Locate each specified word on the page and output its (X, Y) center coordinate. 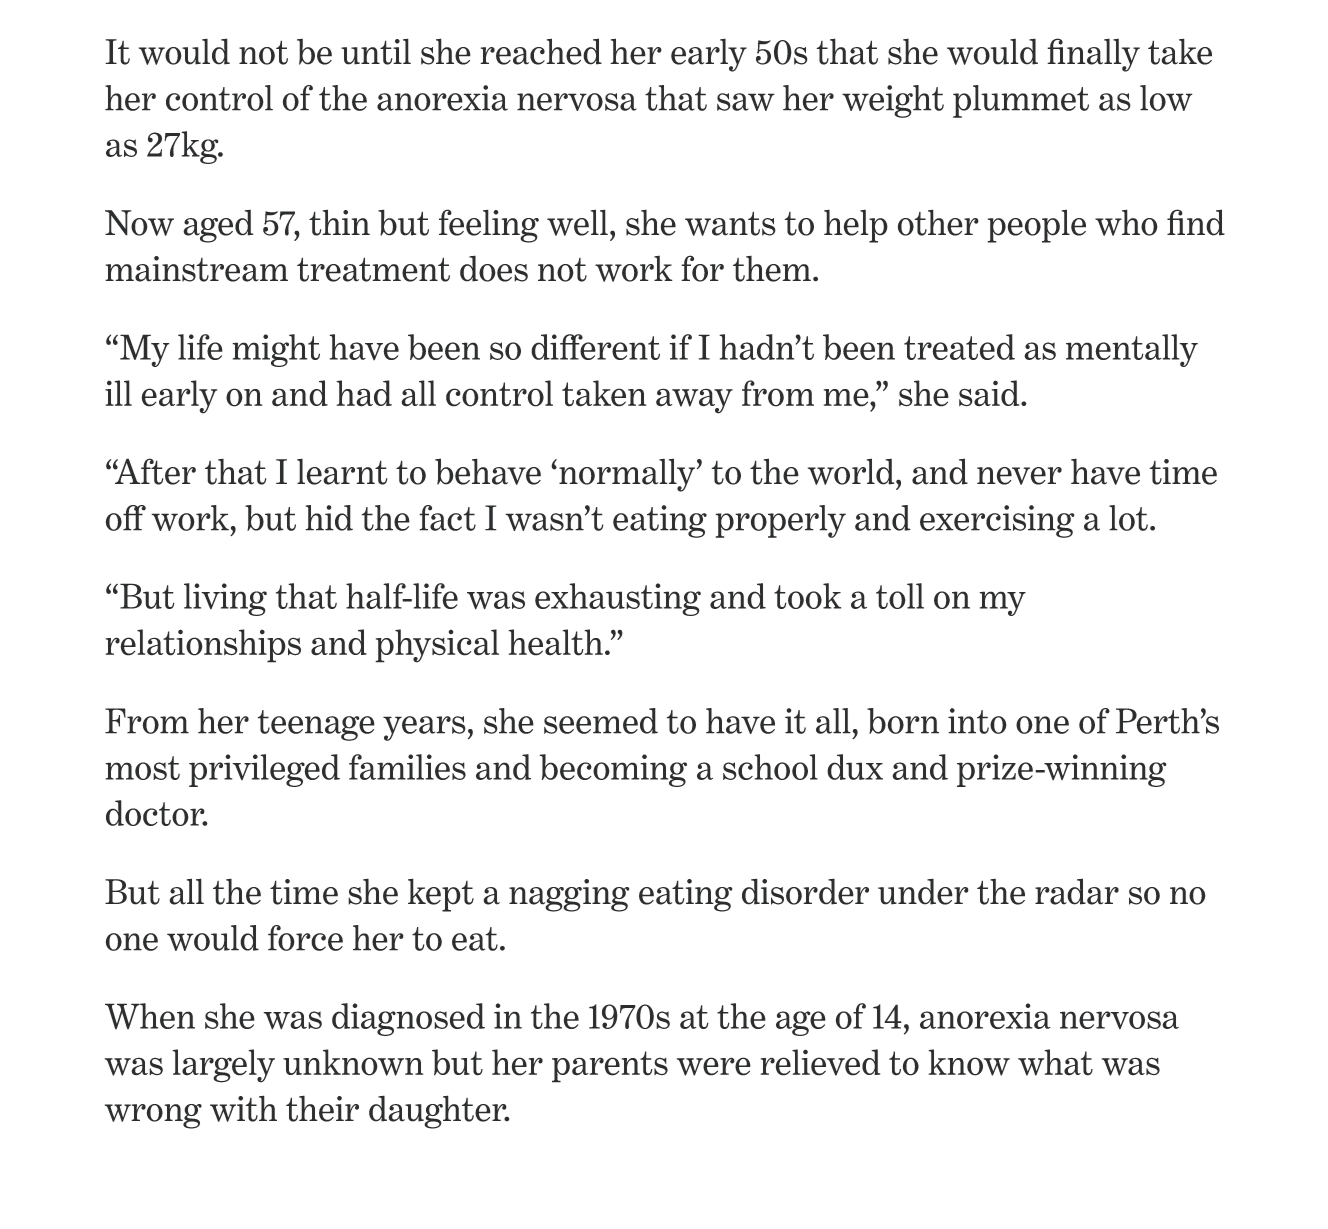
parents (610, 1067)
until (376, 51)
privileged (264, 770)
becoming (613, 770)
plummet (1021, 101)
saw (746, 102)
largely (223, 1066)
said (990, 393)
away (694, 401)
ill (118, 393)
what (1055, 1062)
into (977, 721)
